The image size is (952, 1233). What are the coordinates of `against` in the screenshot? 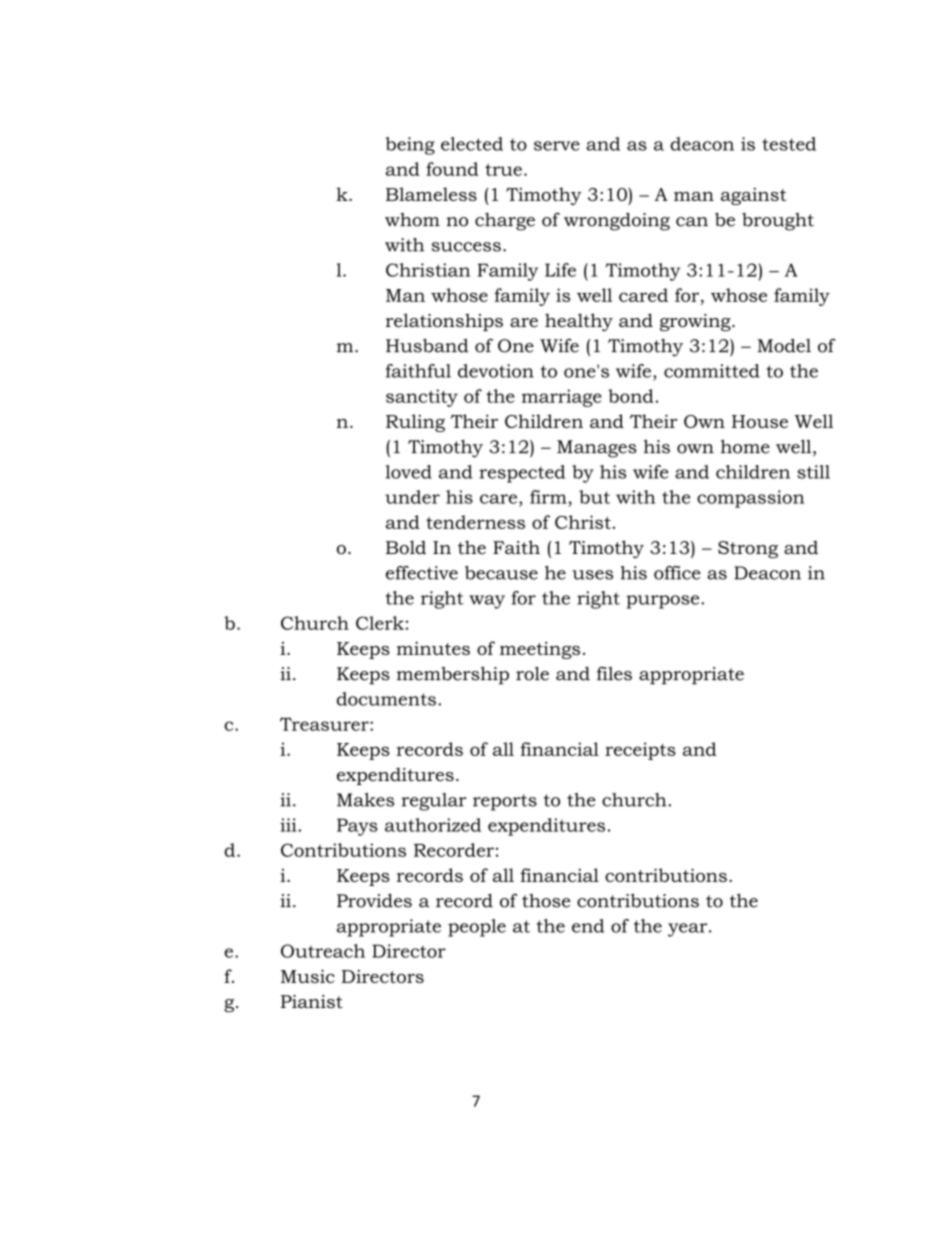 It's located at (753, 196).
